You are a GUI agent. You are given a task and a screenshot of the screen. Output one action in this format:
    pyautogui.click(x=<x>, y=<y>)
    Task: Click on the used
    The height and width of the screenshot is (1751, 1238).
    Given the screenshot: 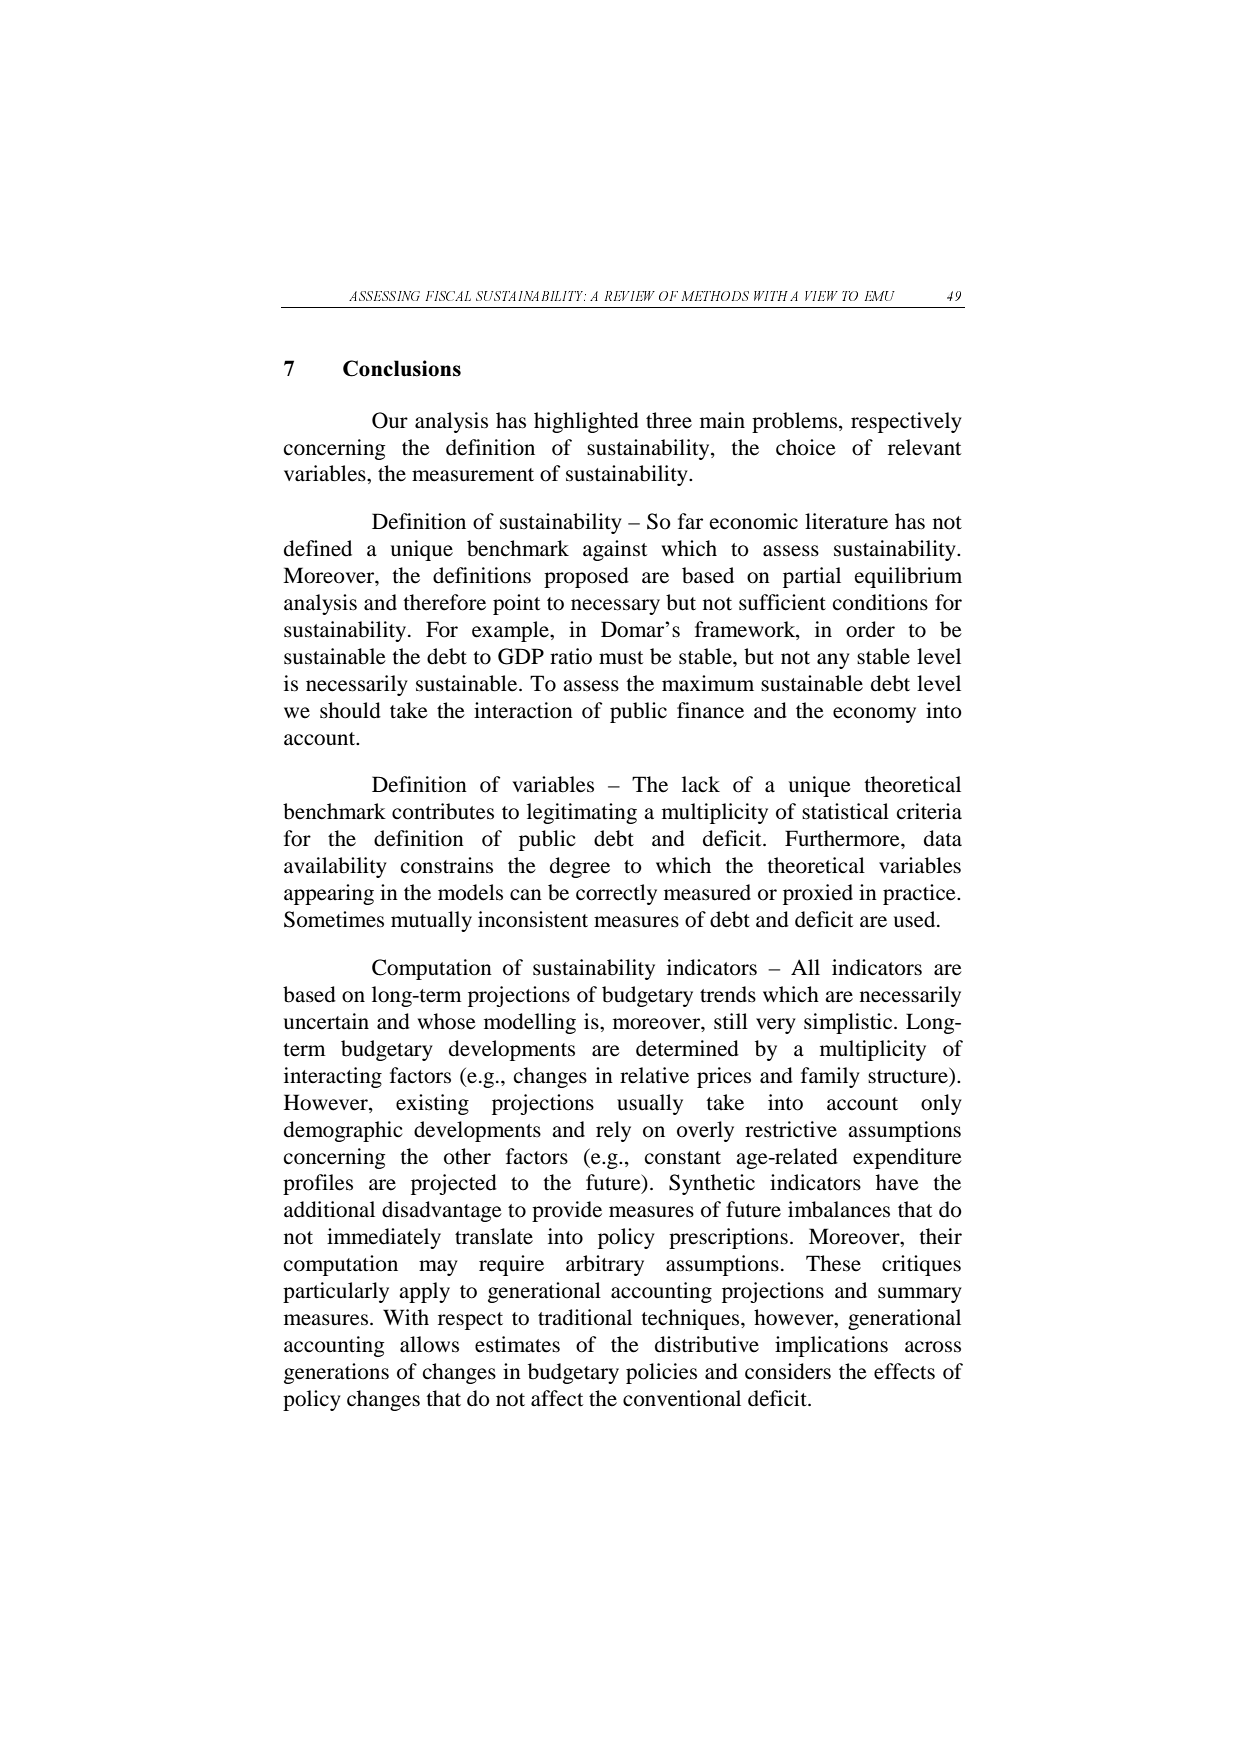 What is the action you would take?
    pyautogui.click(x=916, y=919)
